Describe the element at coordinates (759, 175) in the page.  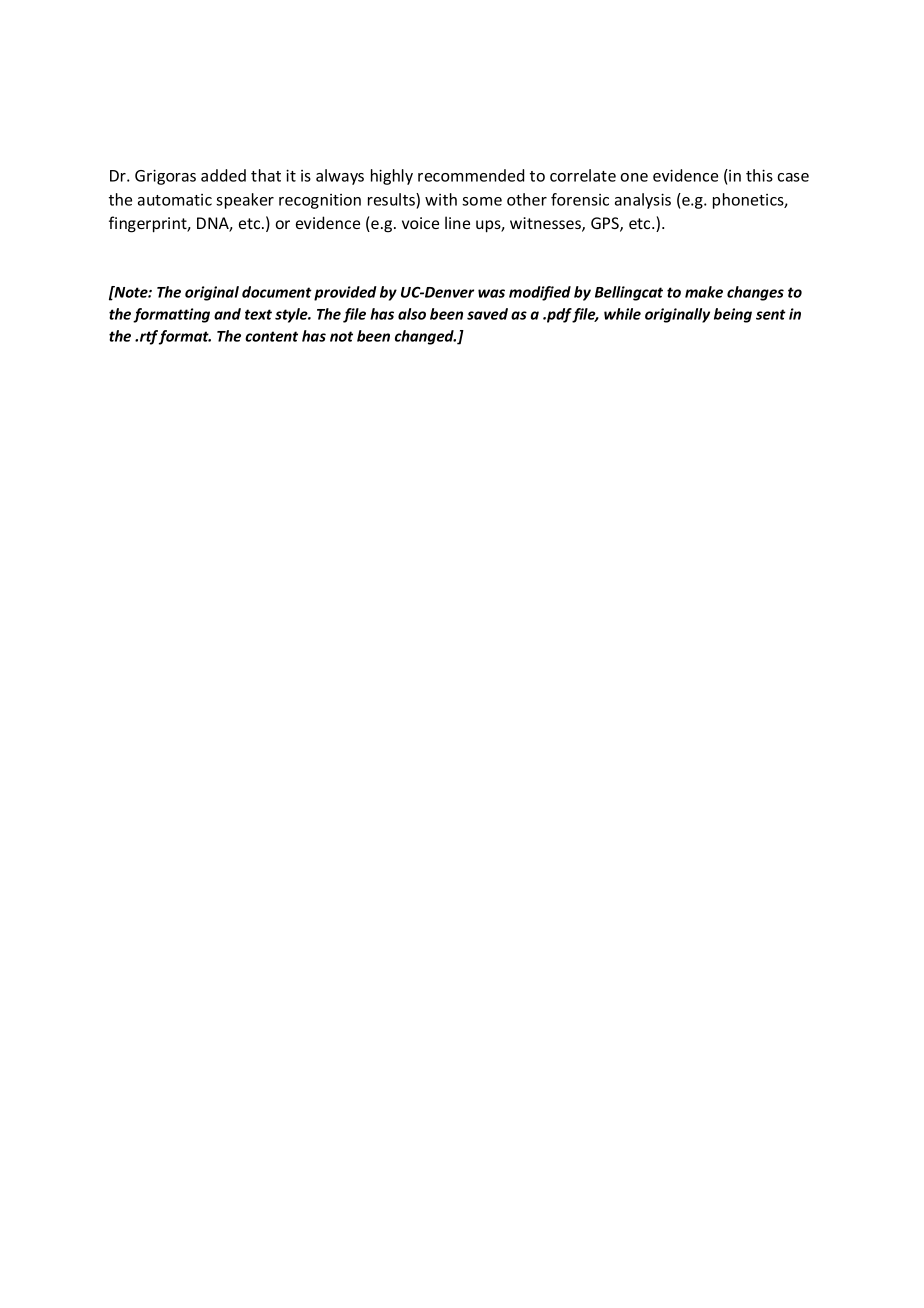
I see `this` at that location.
